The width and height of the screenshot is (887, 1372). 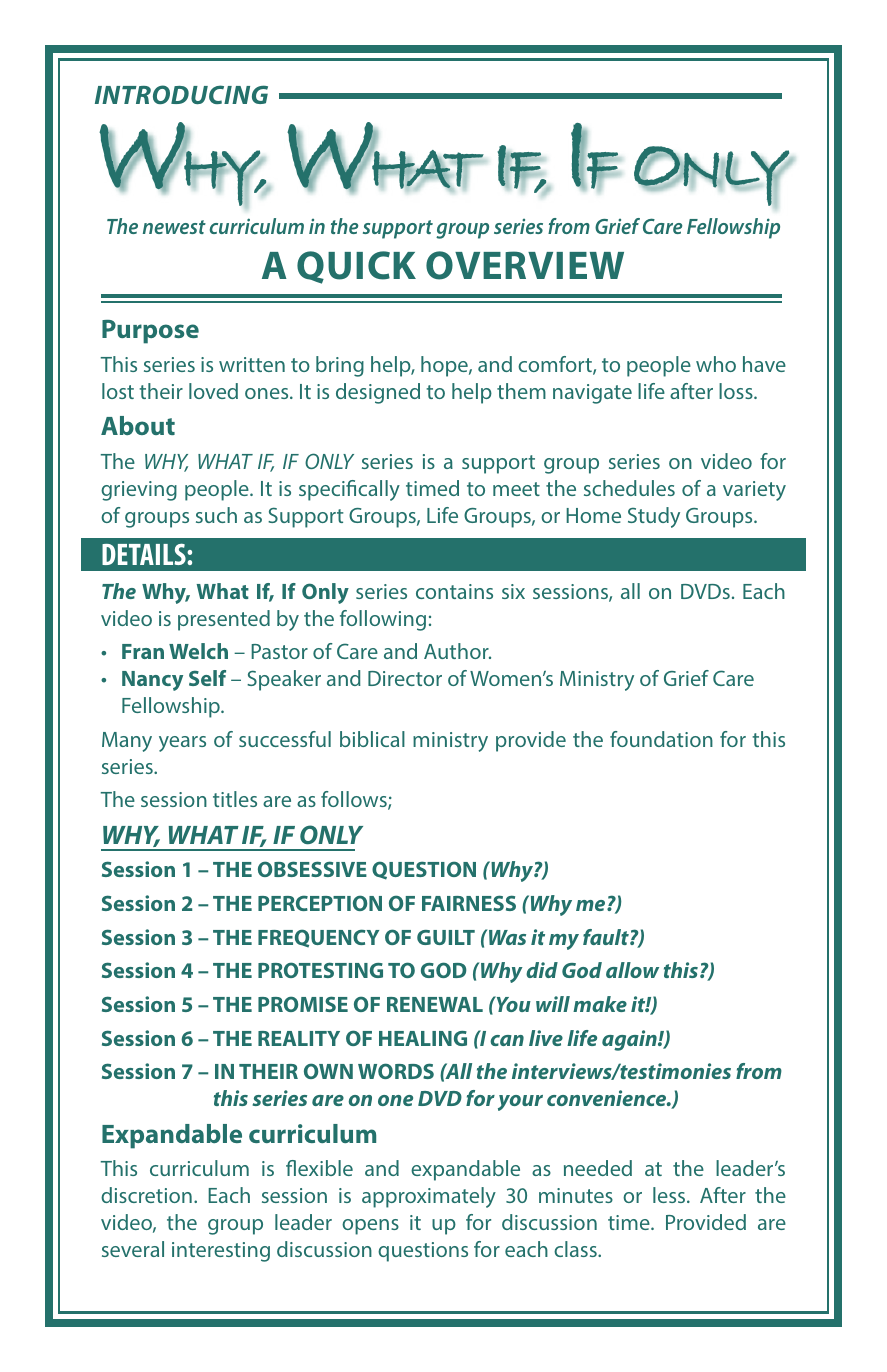 What do you see at coordinates (429, 1197) in the screenshot?
I see `approximately` at bounding box center [429, 1197].
